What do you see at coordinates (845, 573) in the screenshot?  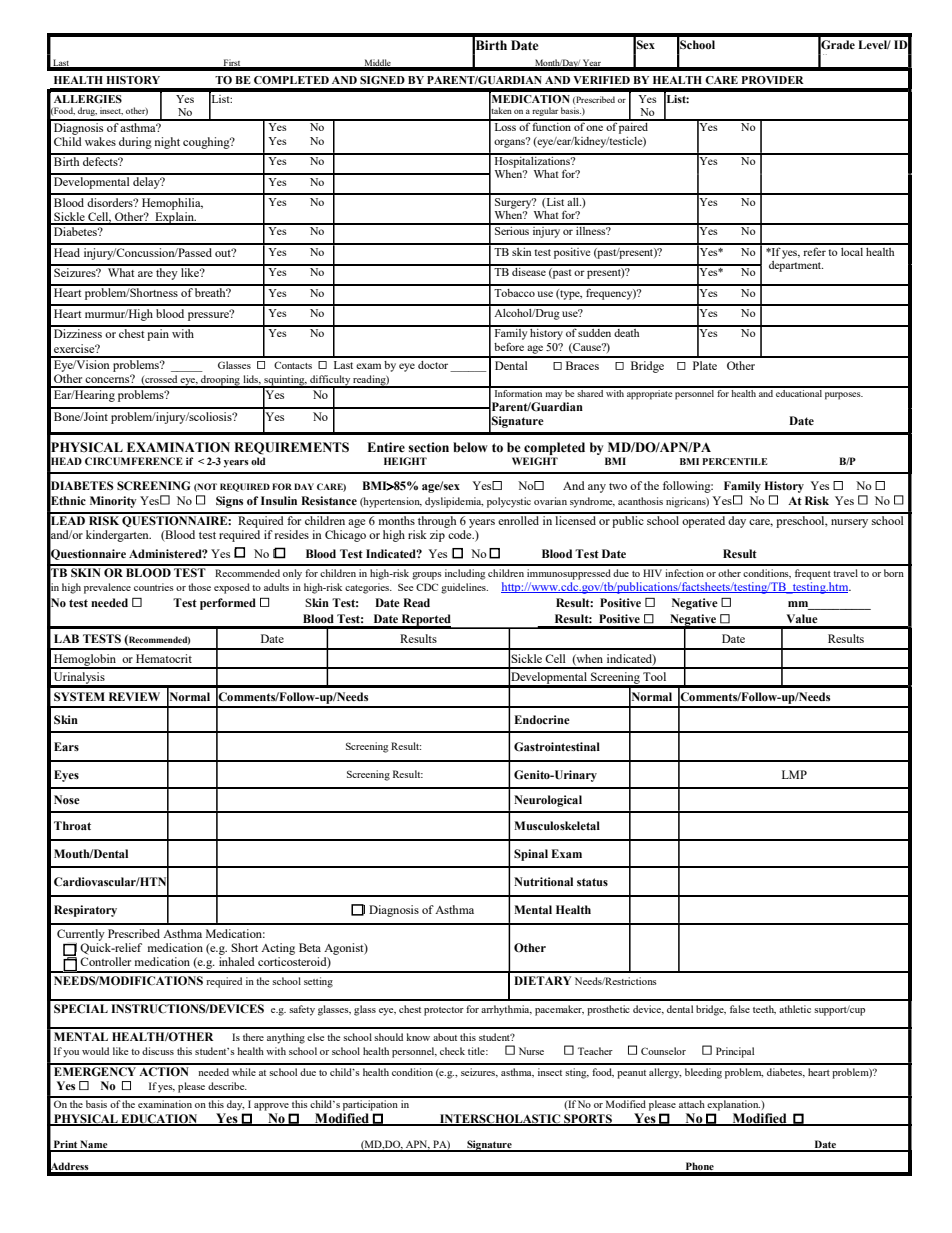 I see `travel` at bounding box center [845, 573].
